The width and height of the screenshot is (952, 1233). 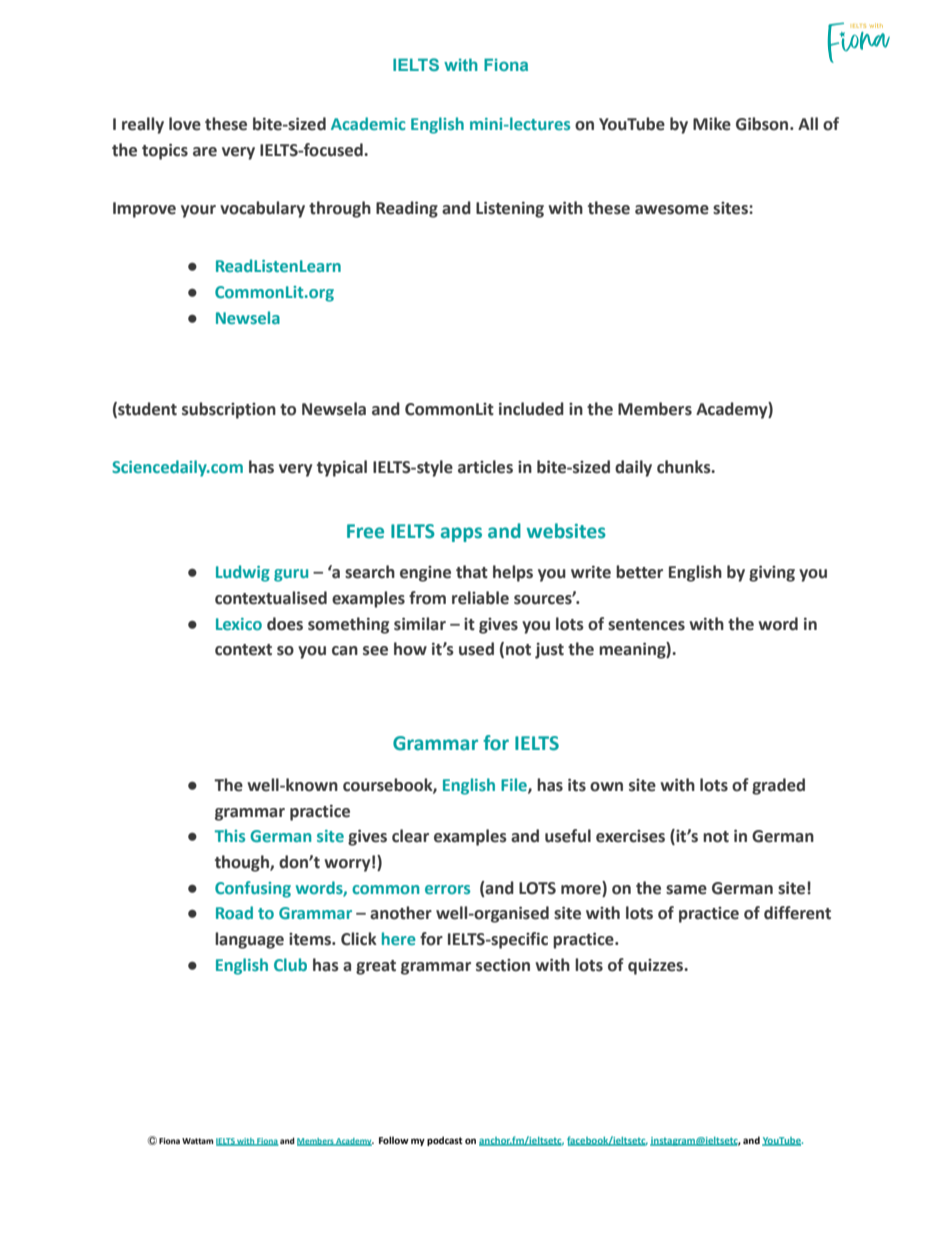 I want to click on does, so click(x=285, y=624).
